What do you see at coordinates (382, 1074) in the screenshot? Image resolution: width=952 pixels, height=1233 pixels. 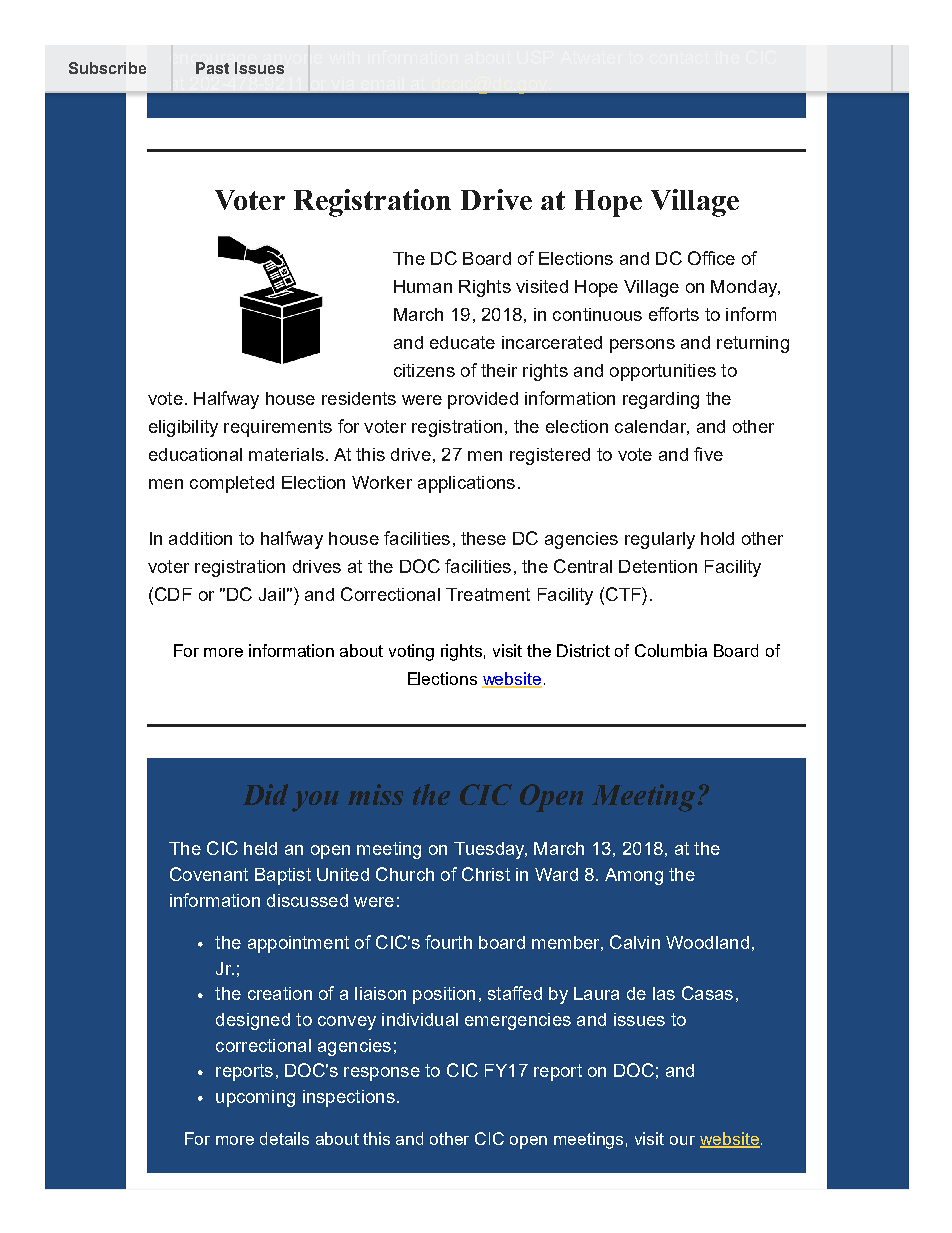 I see `response` at bounding box center [382, 1074].
